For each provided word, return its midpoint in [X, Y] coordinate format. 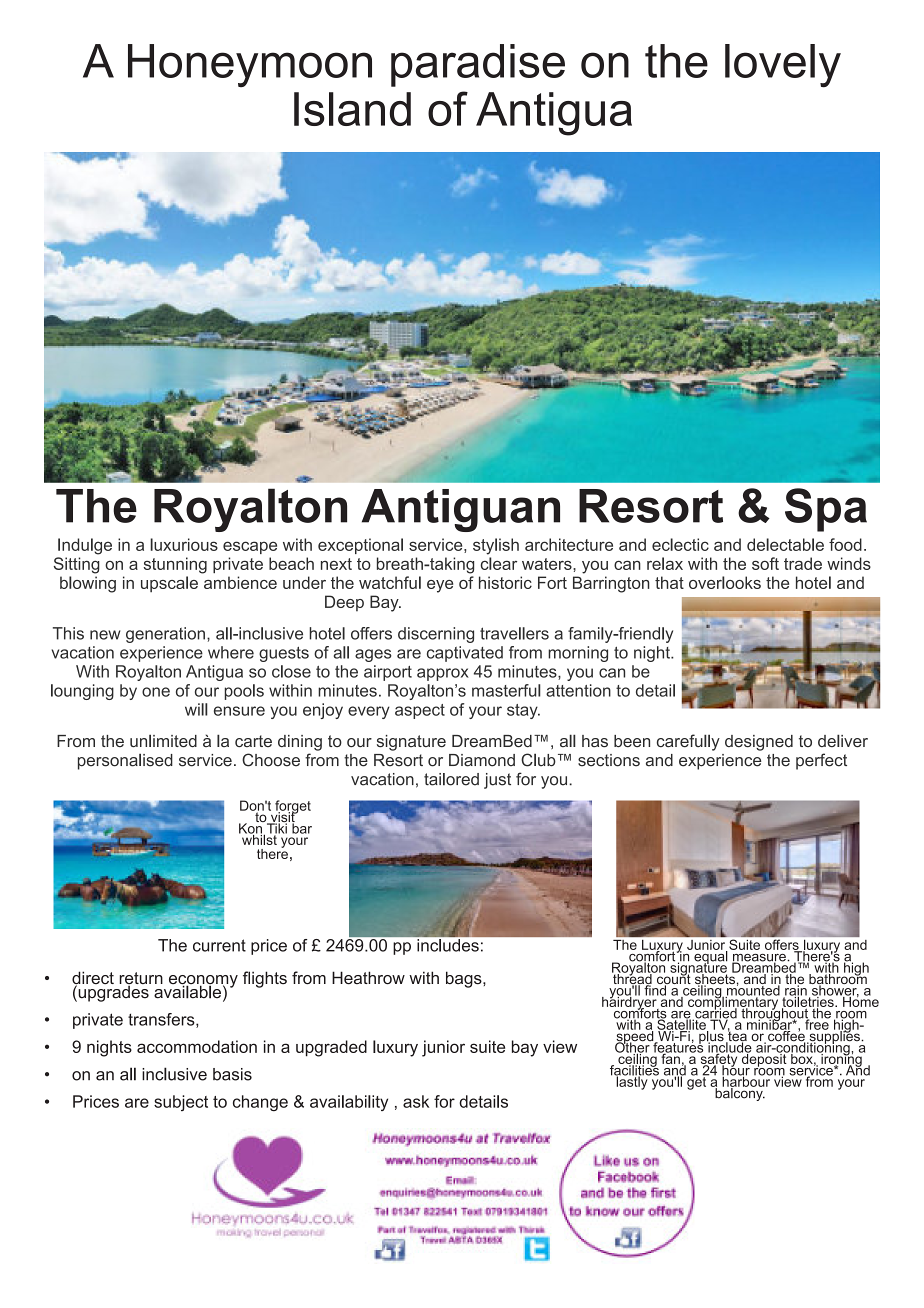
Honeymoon [250, 65]
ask [416, 1101]
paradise [478, 65]
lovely [783, 66]
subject [181, 1103]
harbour [747, 1081]
